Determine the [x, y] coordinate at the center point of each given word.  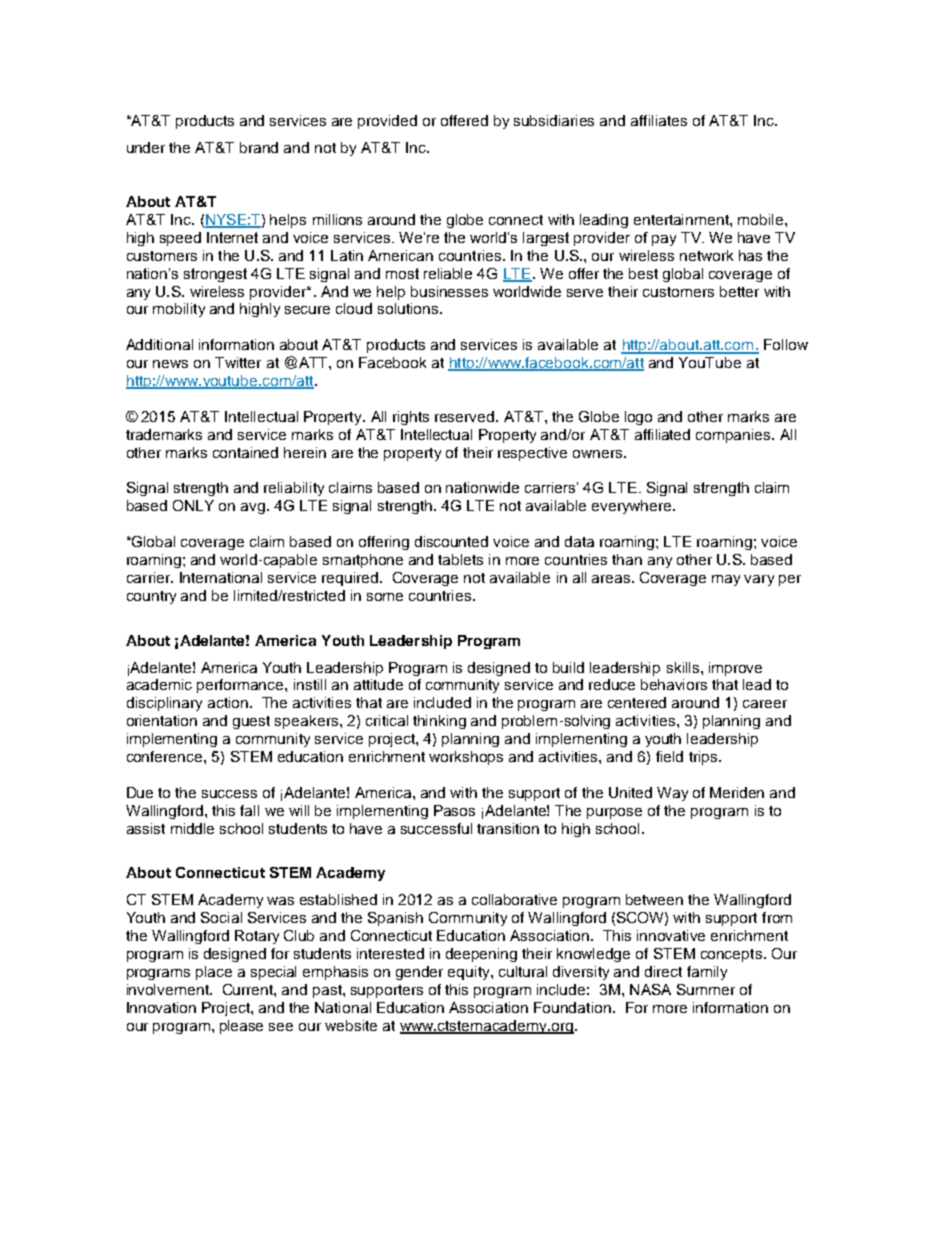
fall [249, 810]
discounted [451, 541]
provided [387, 122]
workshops [466, 758]
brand [259, 147]
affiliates [659, 120]
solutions [408, 308]
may [726, 580]
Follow [786, 344]
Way [672, 794]
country [151, 597]
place [214, 973]
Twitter [238, 362]
